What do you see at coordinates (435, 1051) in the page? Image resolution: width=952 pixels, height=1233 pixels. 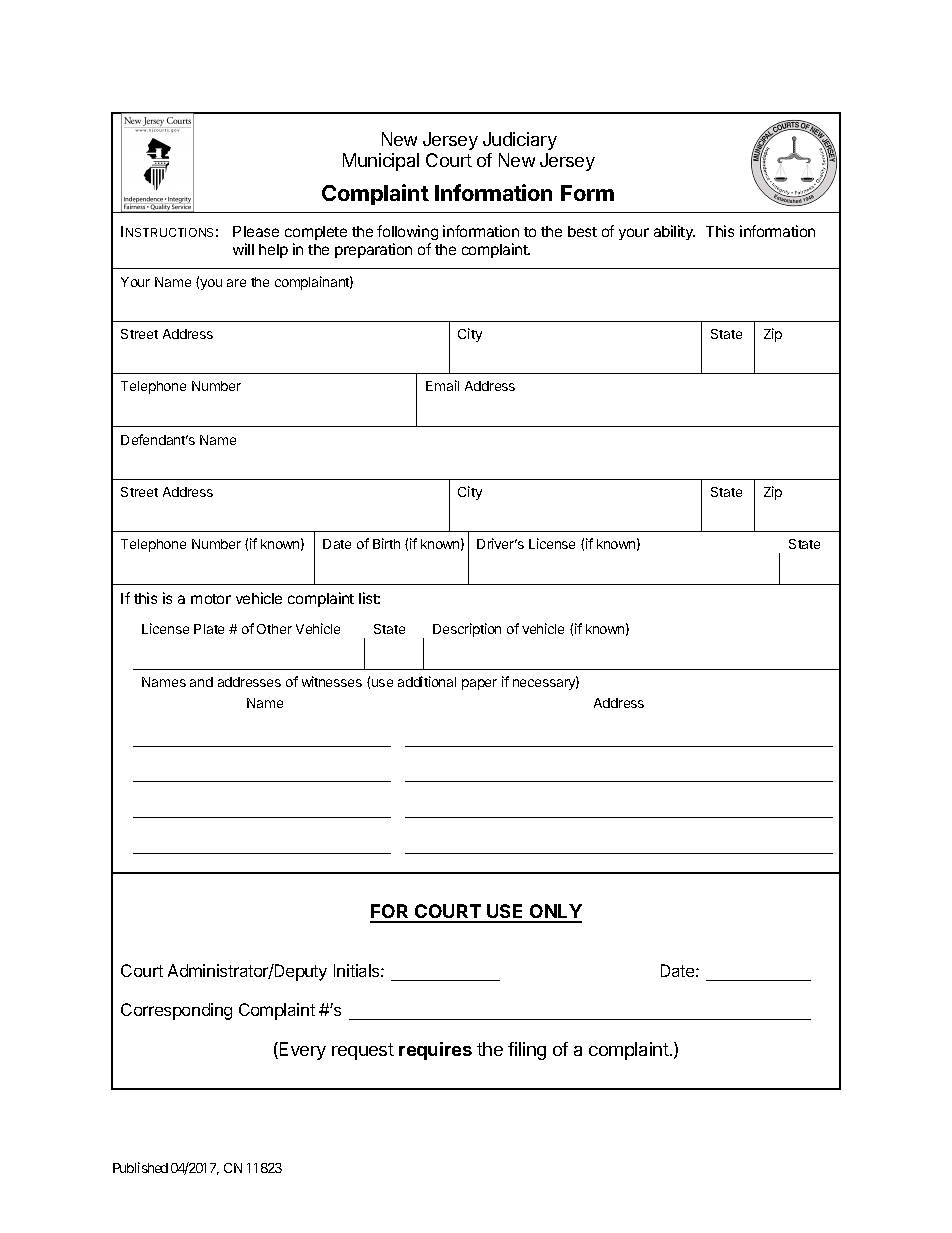 I see `requires` at bounding box center [435, 1051].
